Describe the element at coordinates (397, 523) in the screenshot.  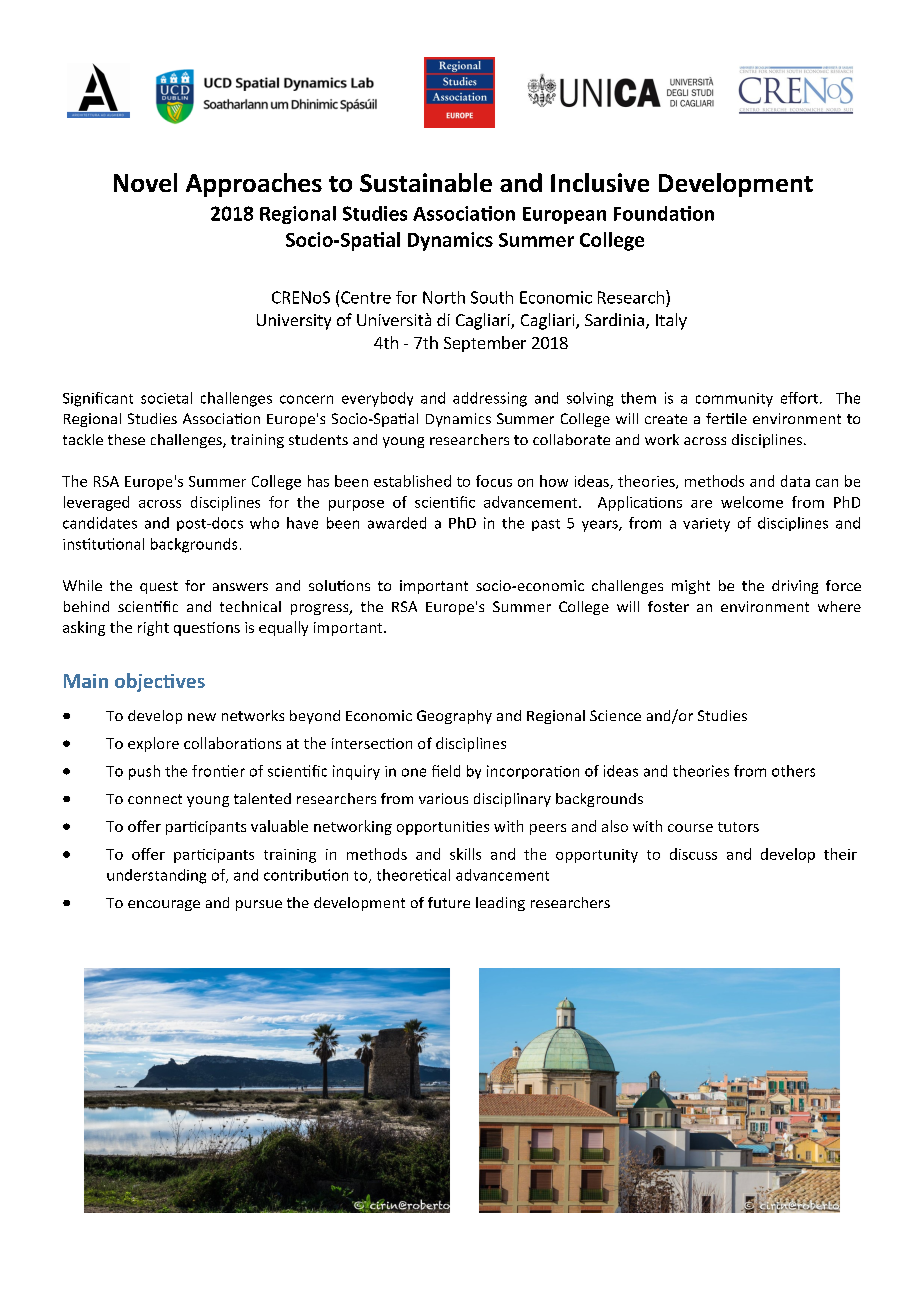
I see `awarded` at that location.
